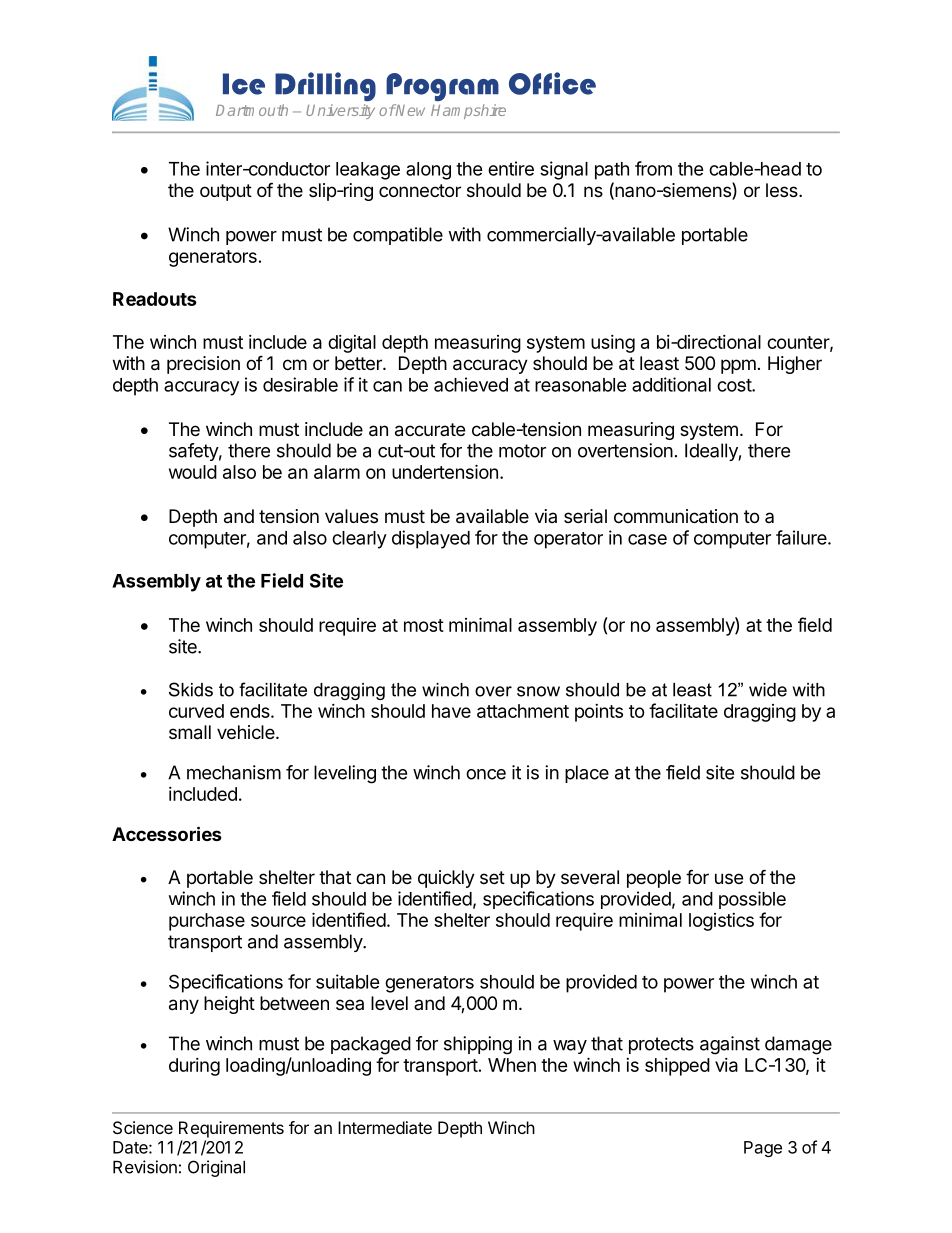 The image size is (952, 1233). What do you see at coordinates (486, 774) in the screenshot?
I see `once` at bounding box center [486, 774].
